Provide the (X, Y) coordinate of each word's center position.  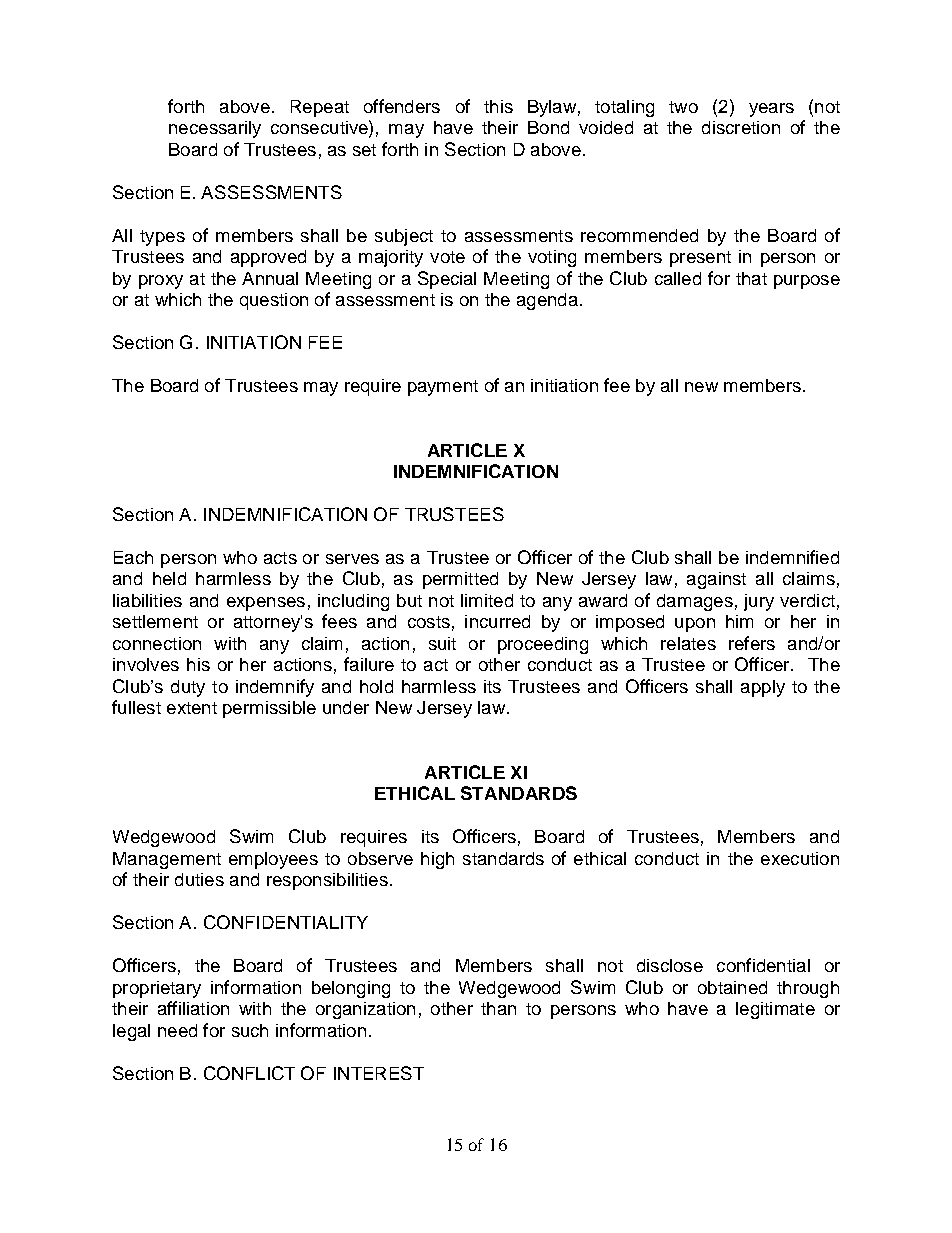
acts (280, 558)
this (498, 106)
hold (376, 686)
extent (192, 708)
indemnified (792, 557)
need (177, 1030)
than (498, 1008)
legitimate (775, 1010)
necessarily (215, 129)
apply (763, 688)
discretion (741, 127)
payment (443, 388)
